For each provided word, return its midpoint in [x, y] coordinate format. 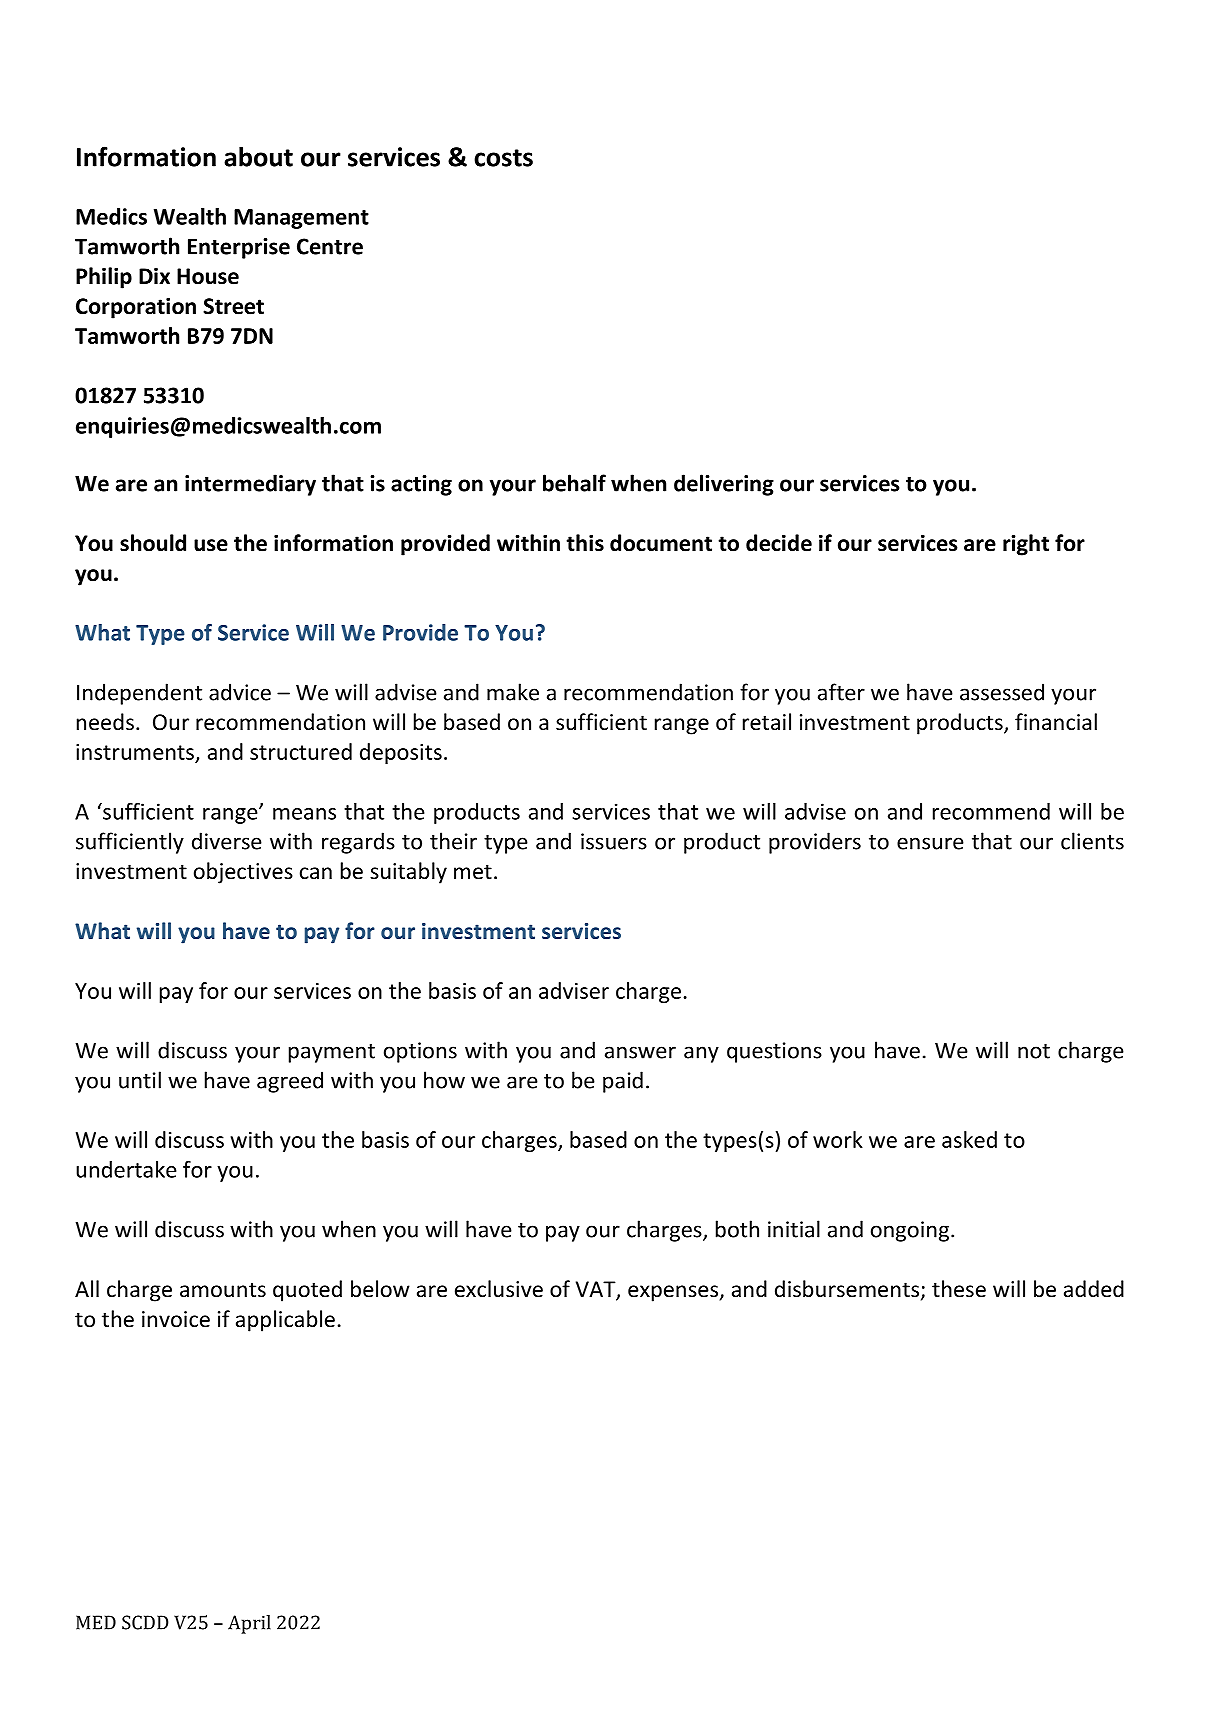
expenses [674, 1293]
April [249, 1624]
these [959, 1289]
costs [503, 158]
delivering [724, 485]
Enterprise [239, 248]
